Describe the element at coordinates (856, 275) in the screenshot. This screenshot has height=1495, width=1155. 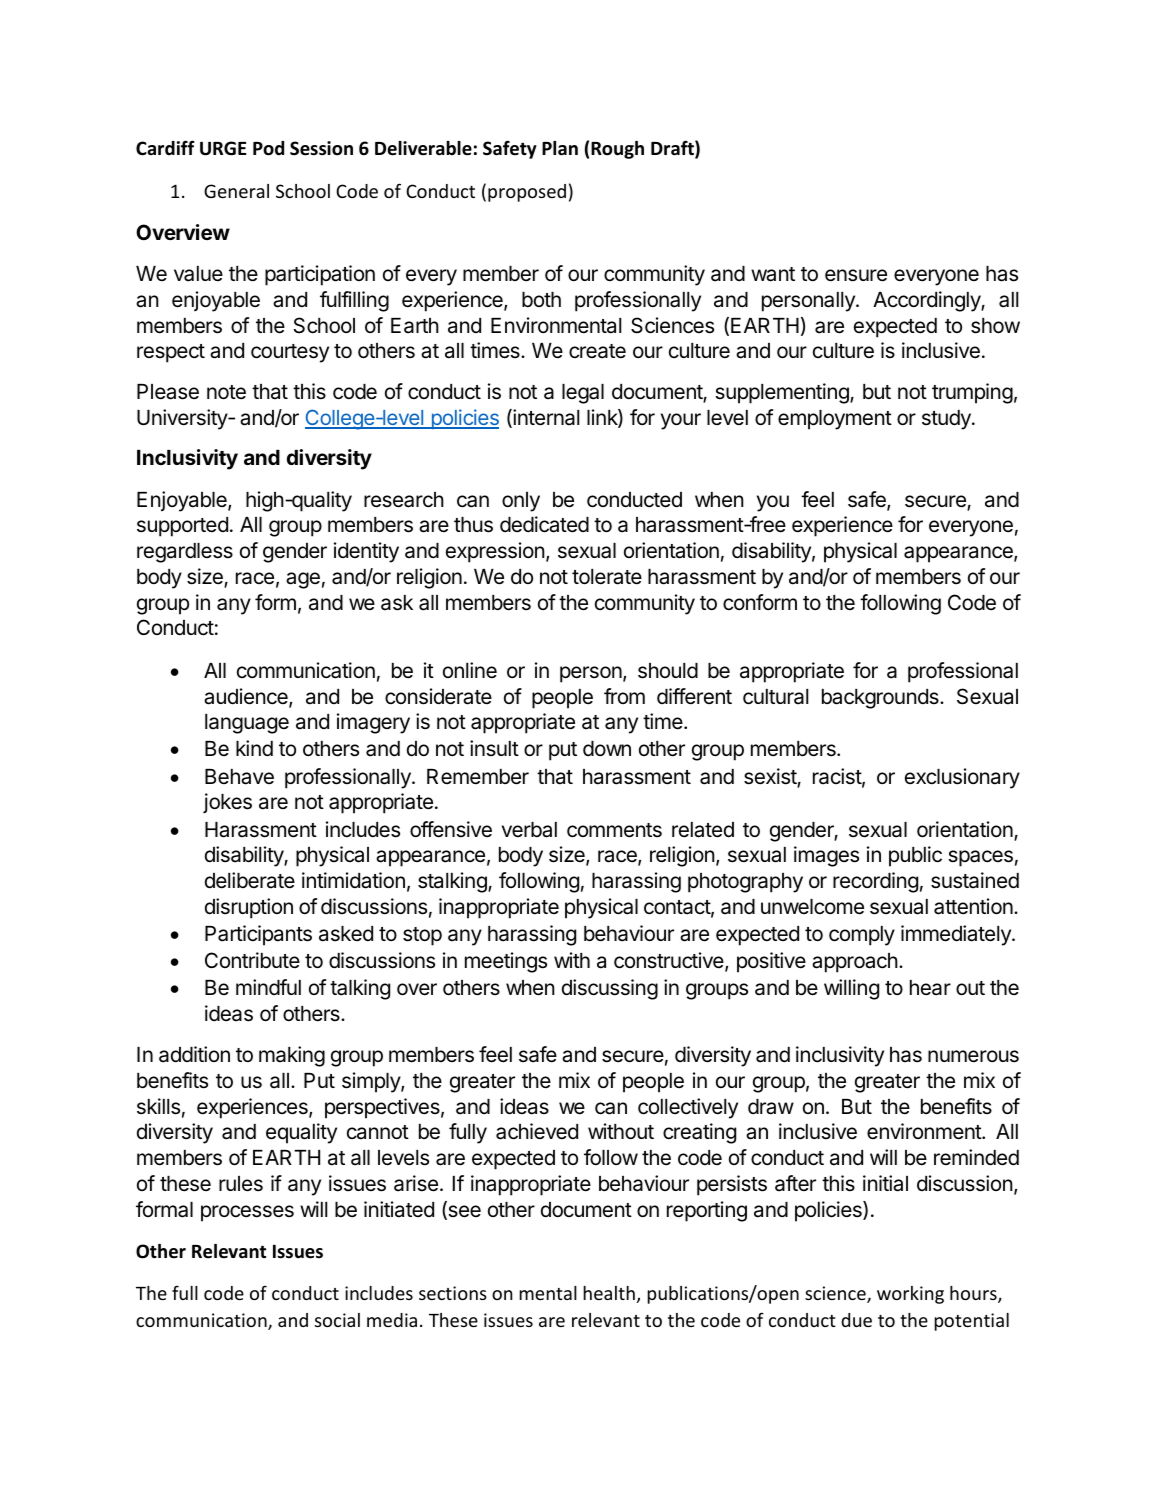
I see `ensure` at that location.
